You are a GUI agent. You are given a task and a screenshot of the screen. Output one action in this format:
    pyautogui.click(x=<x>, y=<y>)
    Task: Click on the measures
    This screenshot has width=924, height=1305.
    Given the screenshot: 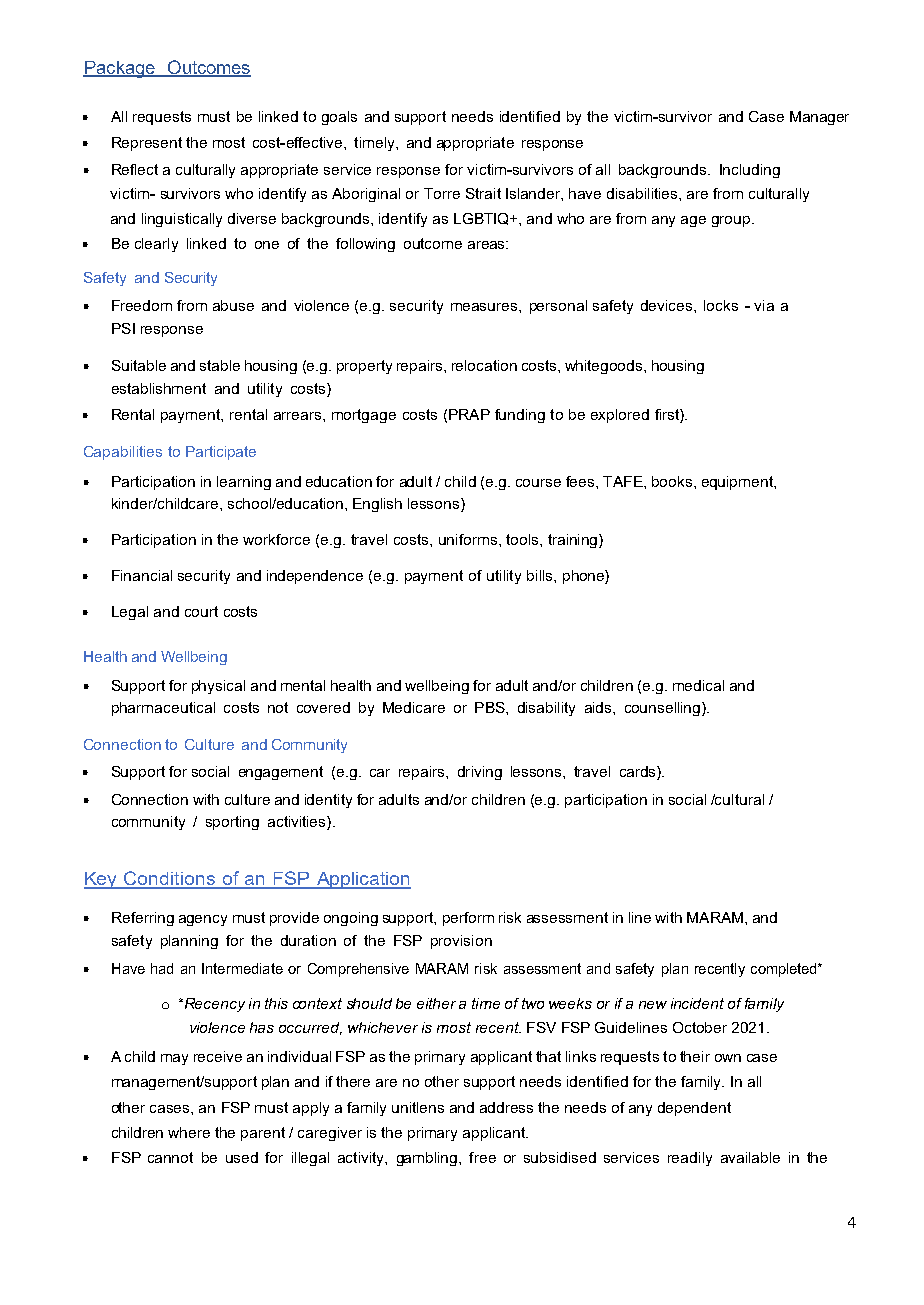 What is the action you would take?
    pyautogui.click(x=485, y=307)
